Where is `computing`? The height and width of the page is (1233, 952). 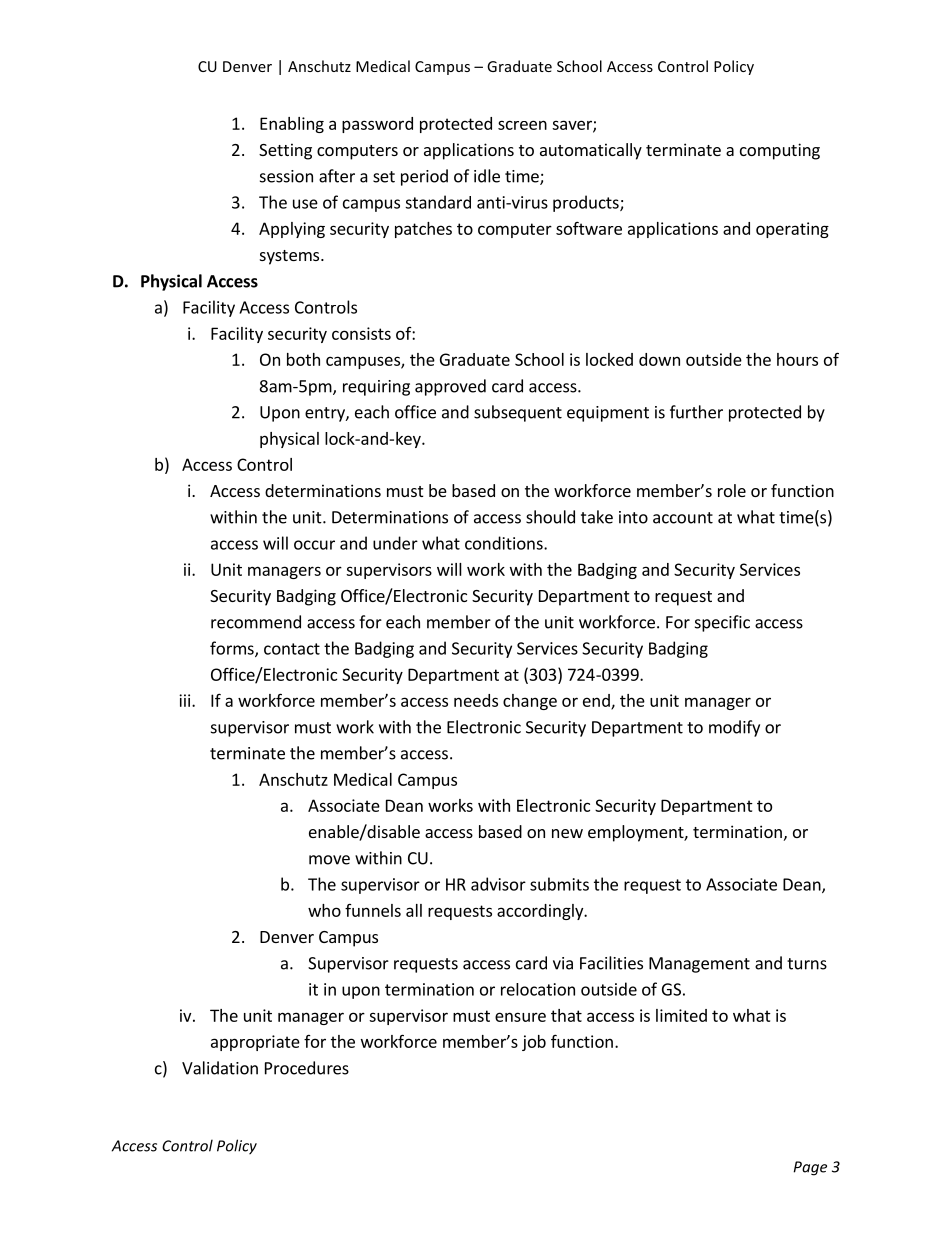
computing is located at coordinates (780, 151).
